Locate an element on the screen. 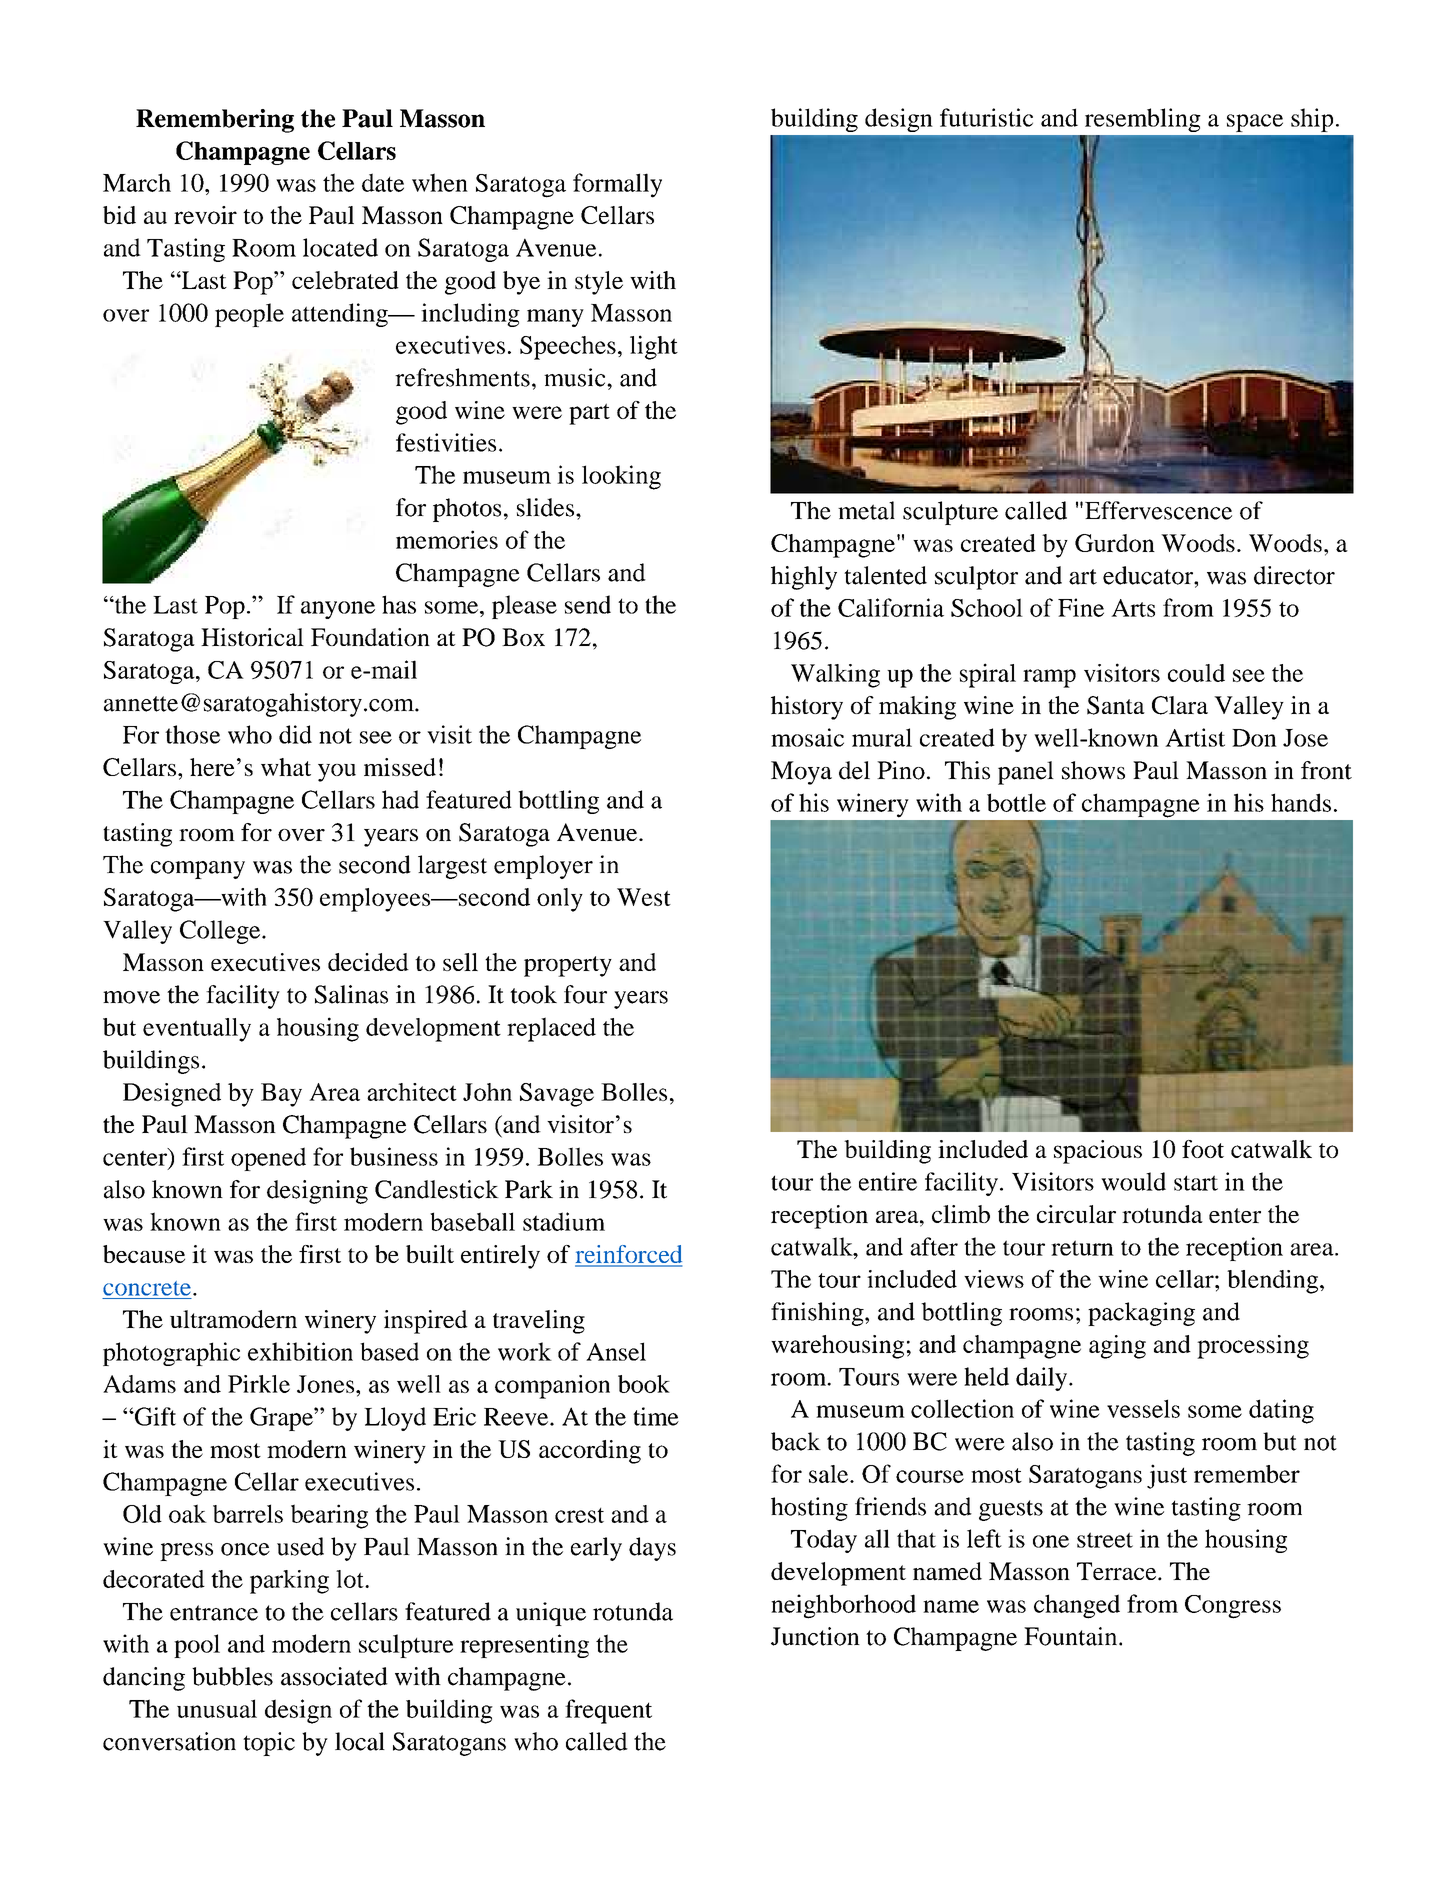 The image size is (1456, 1884). finishing is located at coordinates (818, 1314).
